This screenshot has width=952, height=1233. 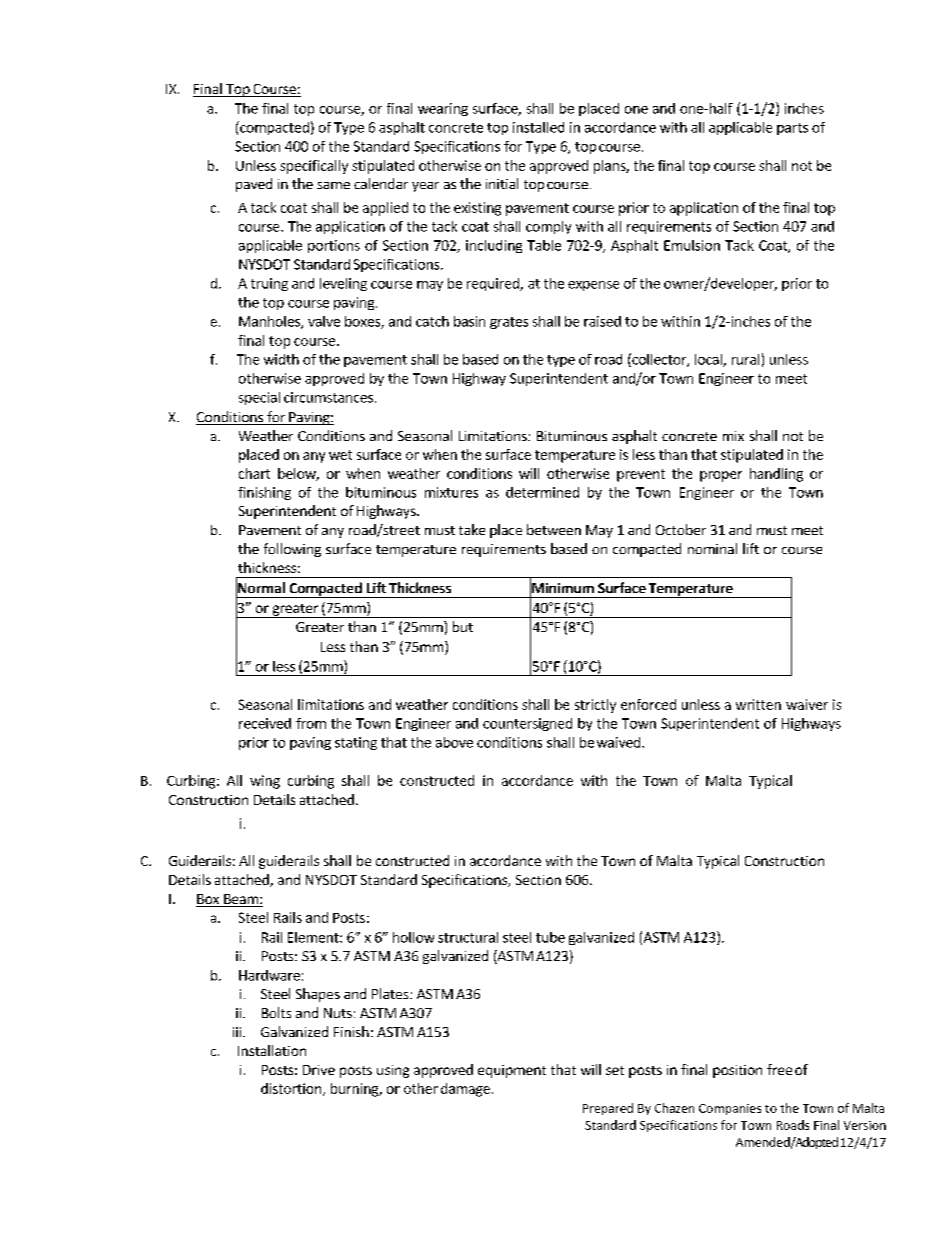 I want to click on but, so click(x=463, y=626).
